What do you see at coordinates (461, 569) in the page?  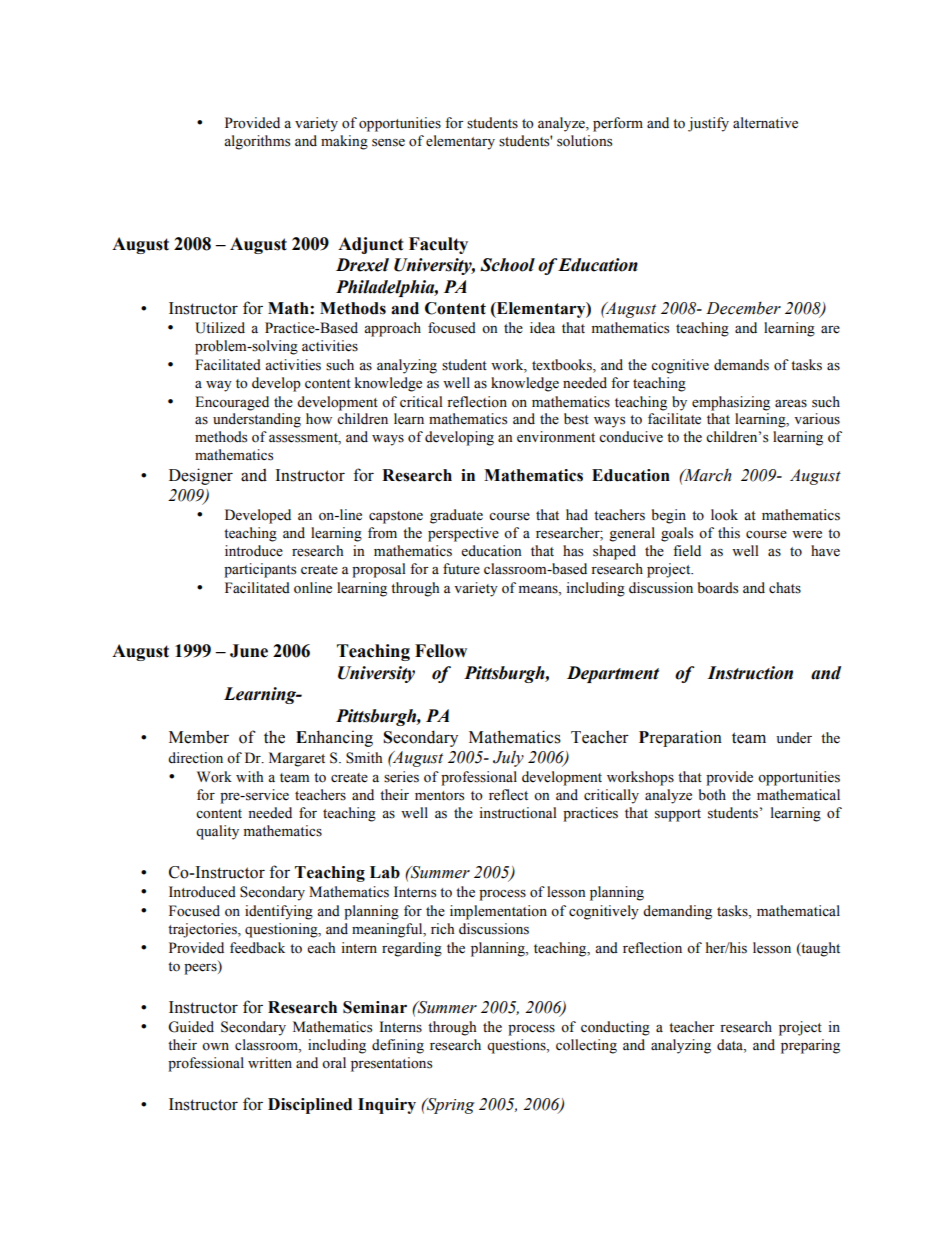 I see `future` at bounding box center [461, 569].
